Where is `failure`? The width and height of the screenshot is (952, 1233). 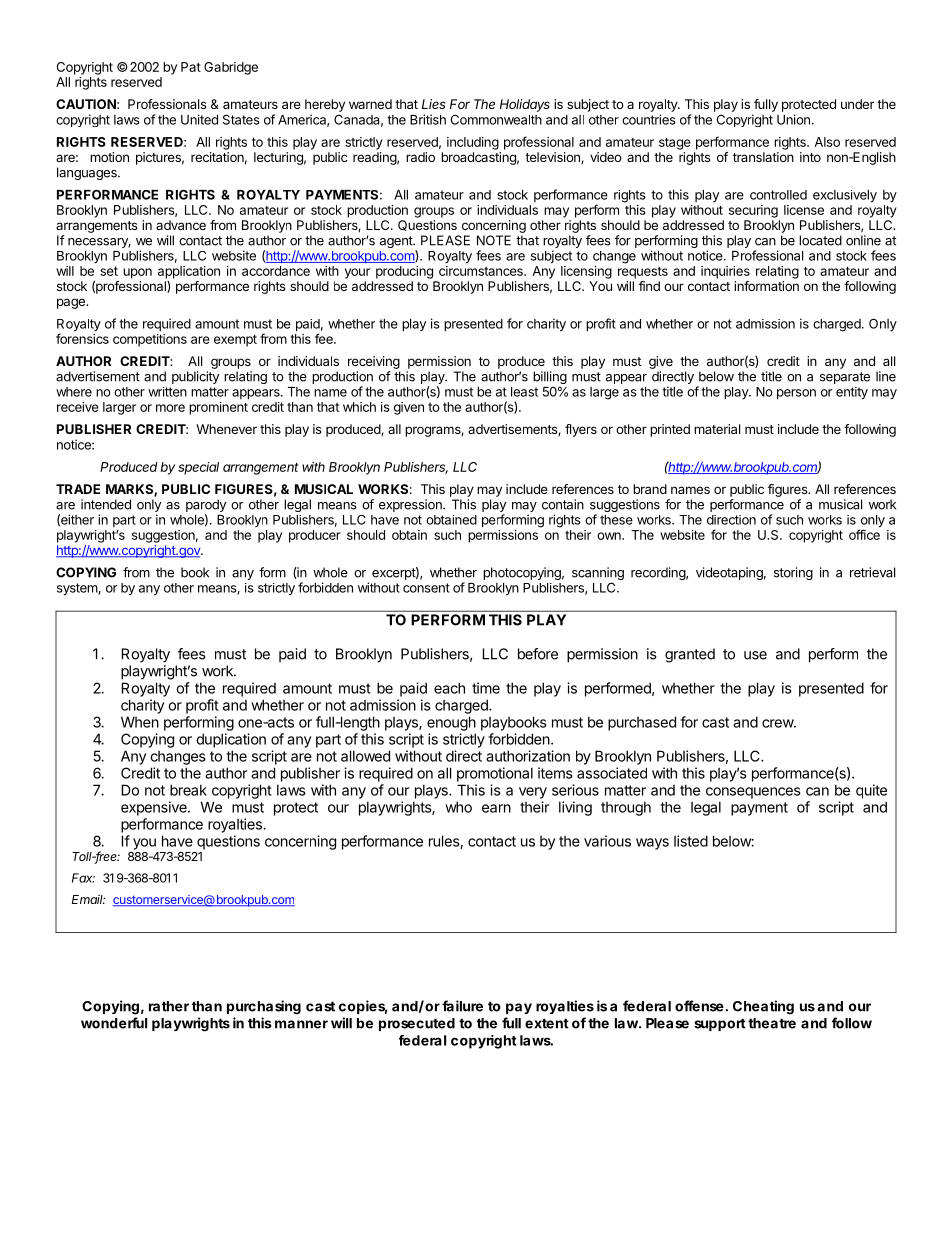 failure is located at coordinates (462, 1006).
